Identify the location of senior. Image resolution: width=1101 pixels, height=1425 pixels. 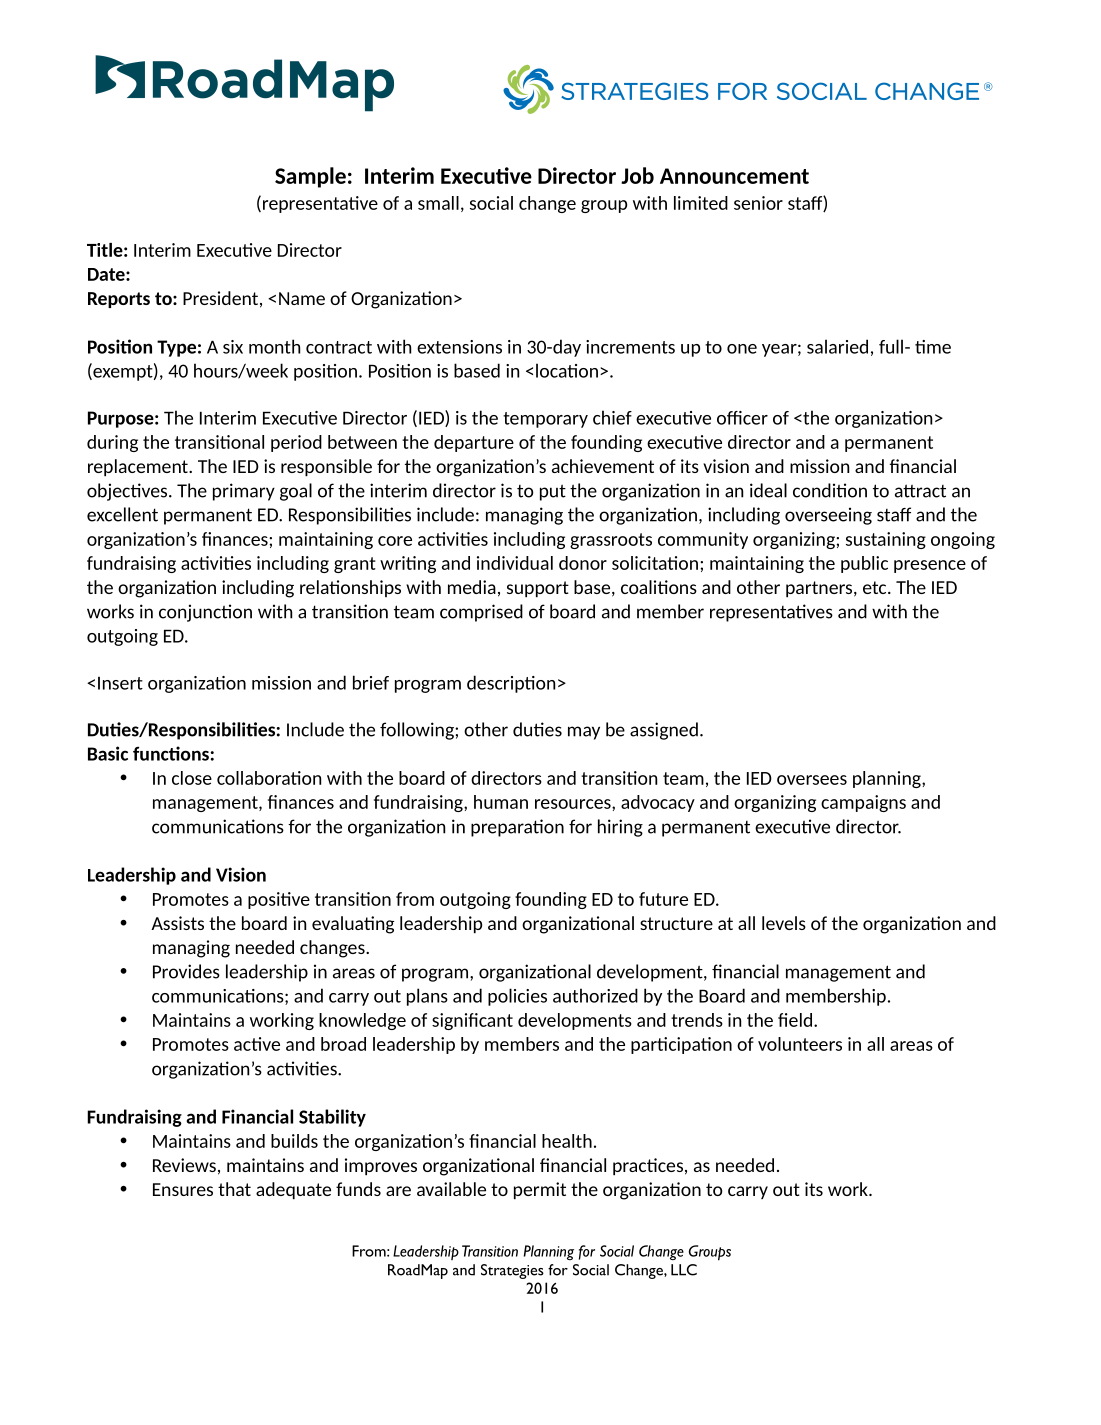
(758, 203).
